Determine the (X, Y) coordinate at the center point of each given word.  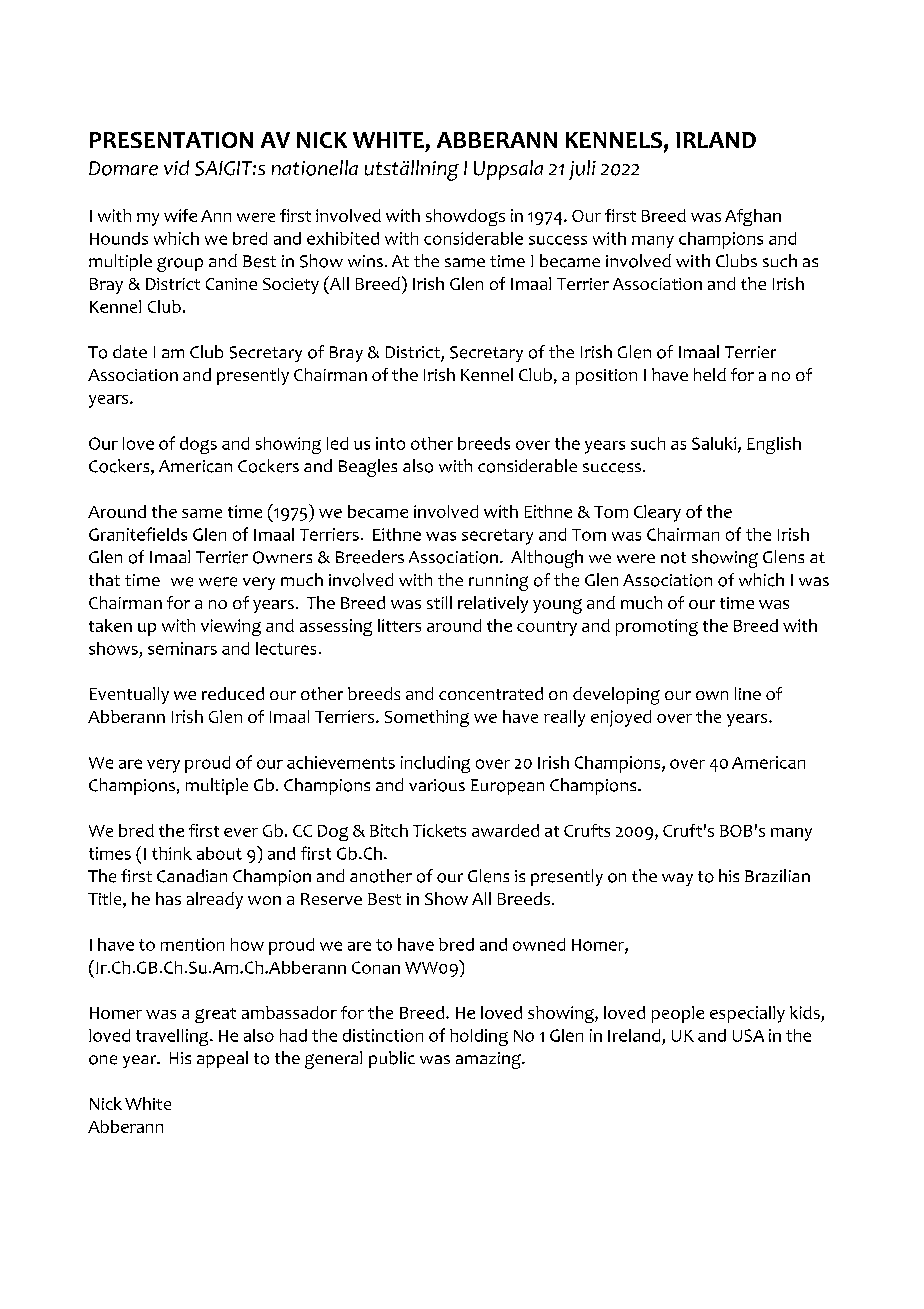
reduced (233, 693)
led (337, 443)
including (435, 764)
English (774, 445)
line (748, 693)
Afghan (753, 217)
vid (176, 167)
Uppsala (508, 170)
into (390, 443)
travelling (173, 1037)
